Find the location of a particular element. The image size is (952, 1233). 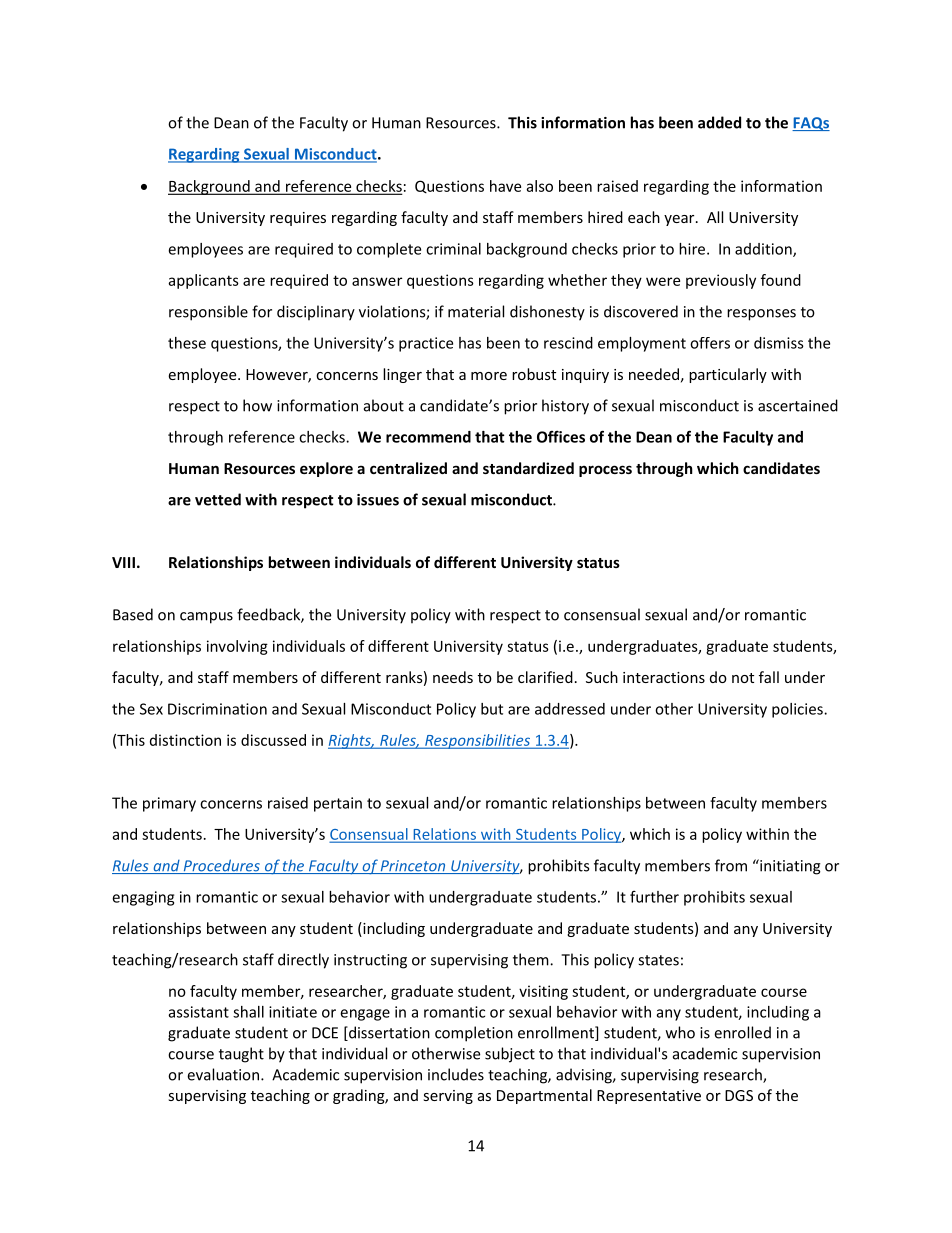

particularly is located at coordinates (728, 375).
